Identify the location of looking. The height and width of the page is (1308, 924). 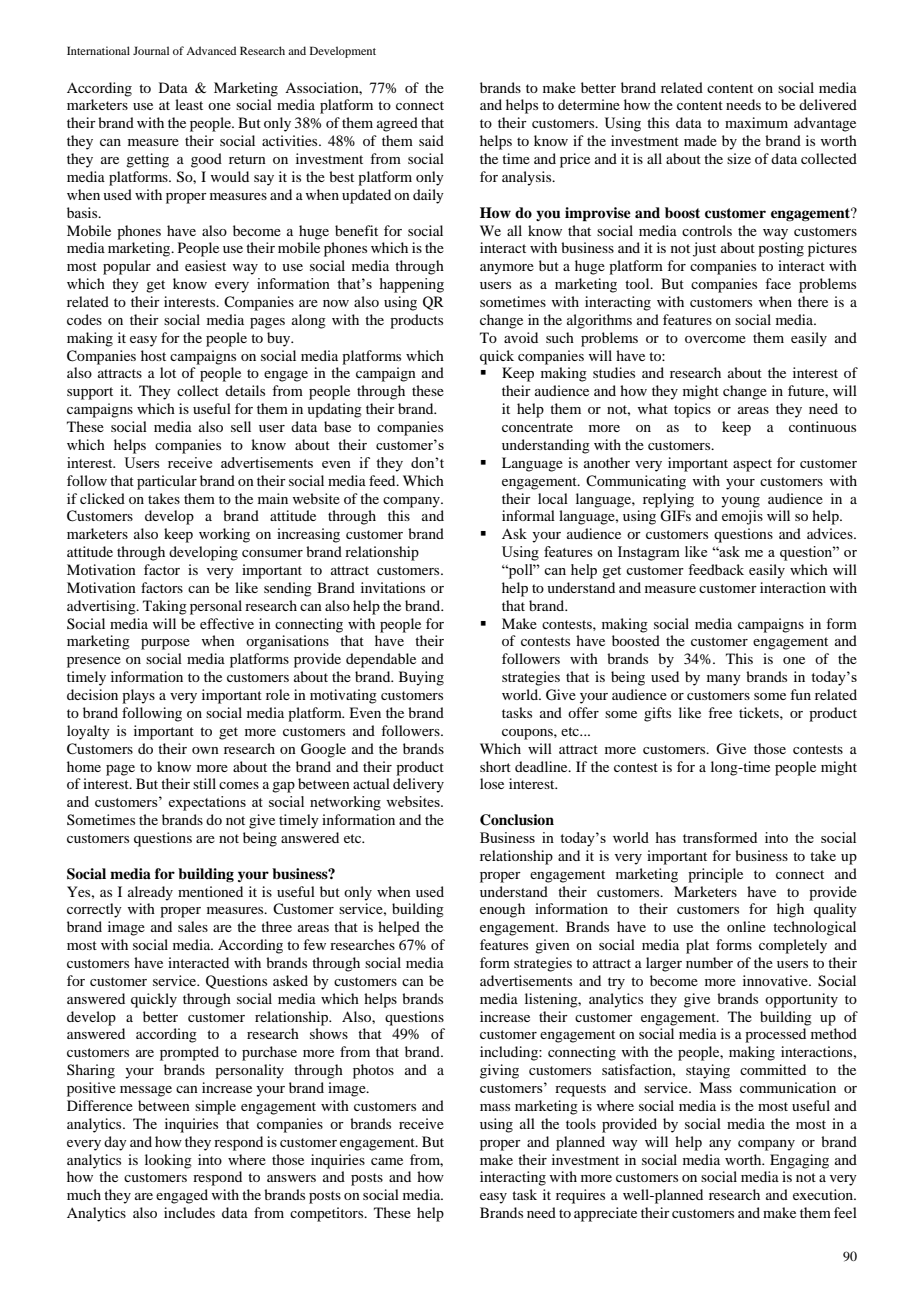
(168, 1161).
